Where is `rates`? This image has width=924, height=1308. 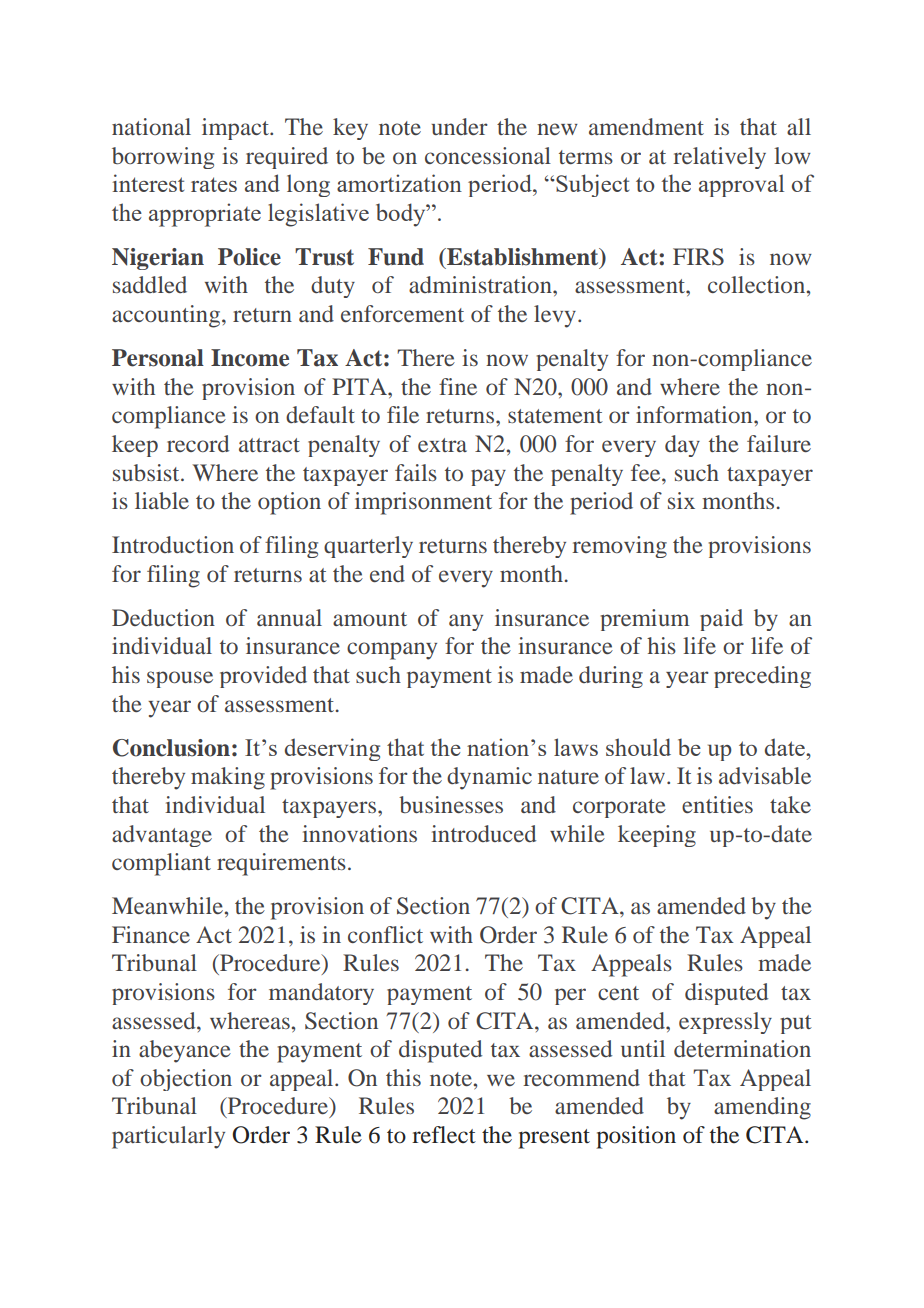 rates is located at coordinates (214, 184).
